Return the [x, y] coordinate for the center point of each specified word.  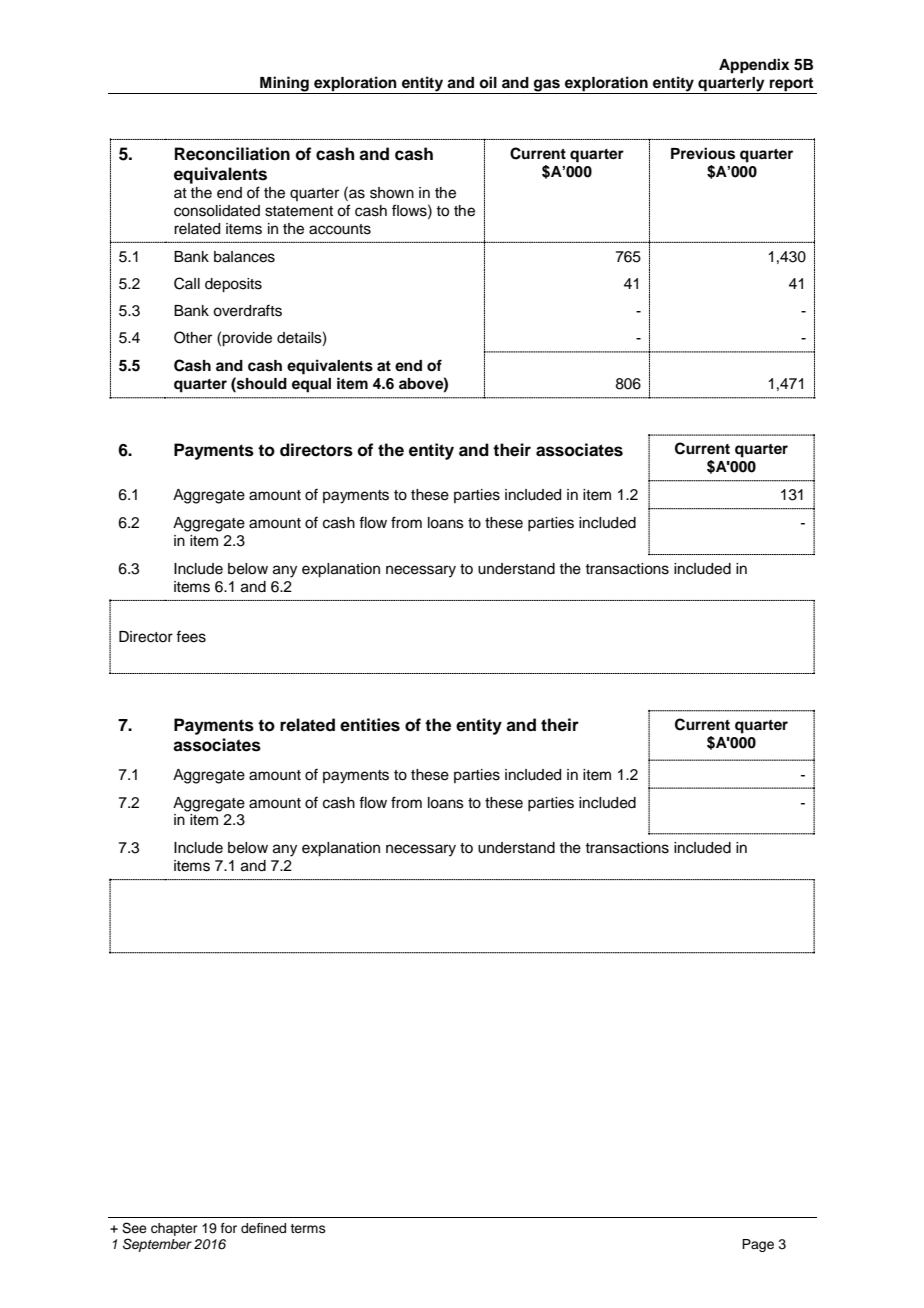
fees [191, 636]
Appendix [754, 66]
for [229, 1228]
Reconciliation [232, 154]
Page [758, 1245]
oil [488, 82]
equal [311, 385]
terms [308, 1228]
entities [370, 725]
